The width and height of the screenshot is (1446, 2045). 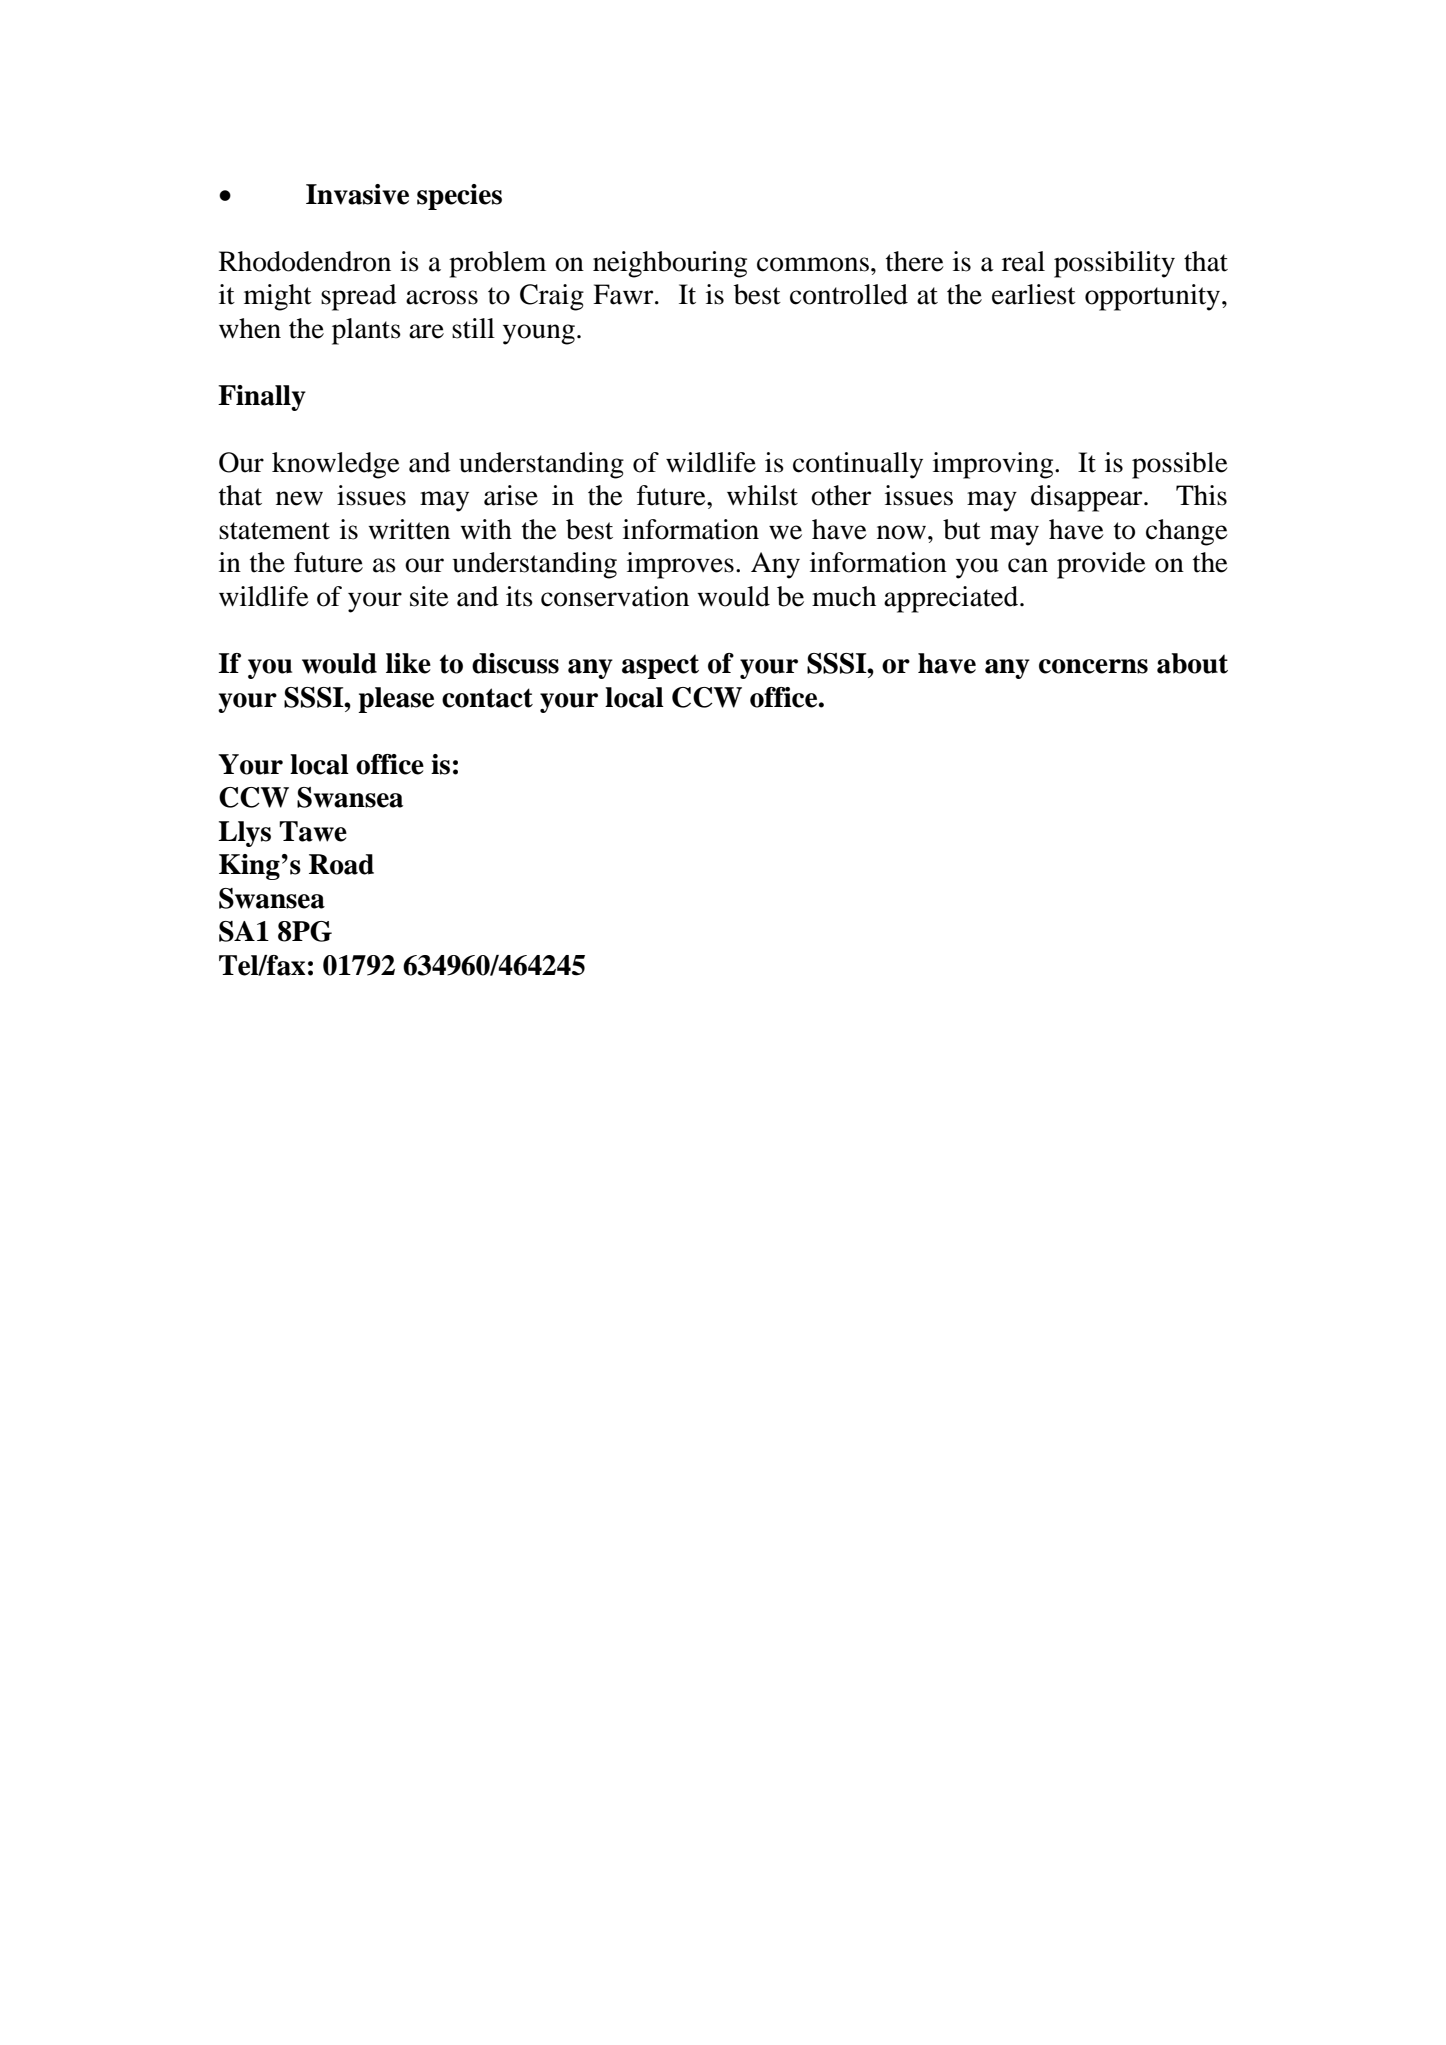 I want to click on neighbouring, so click(x=670, y=264).
